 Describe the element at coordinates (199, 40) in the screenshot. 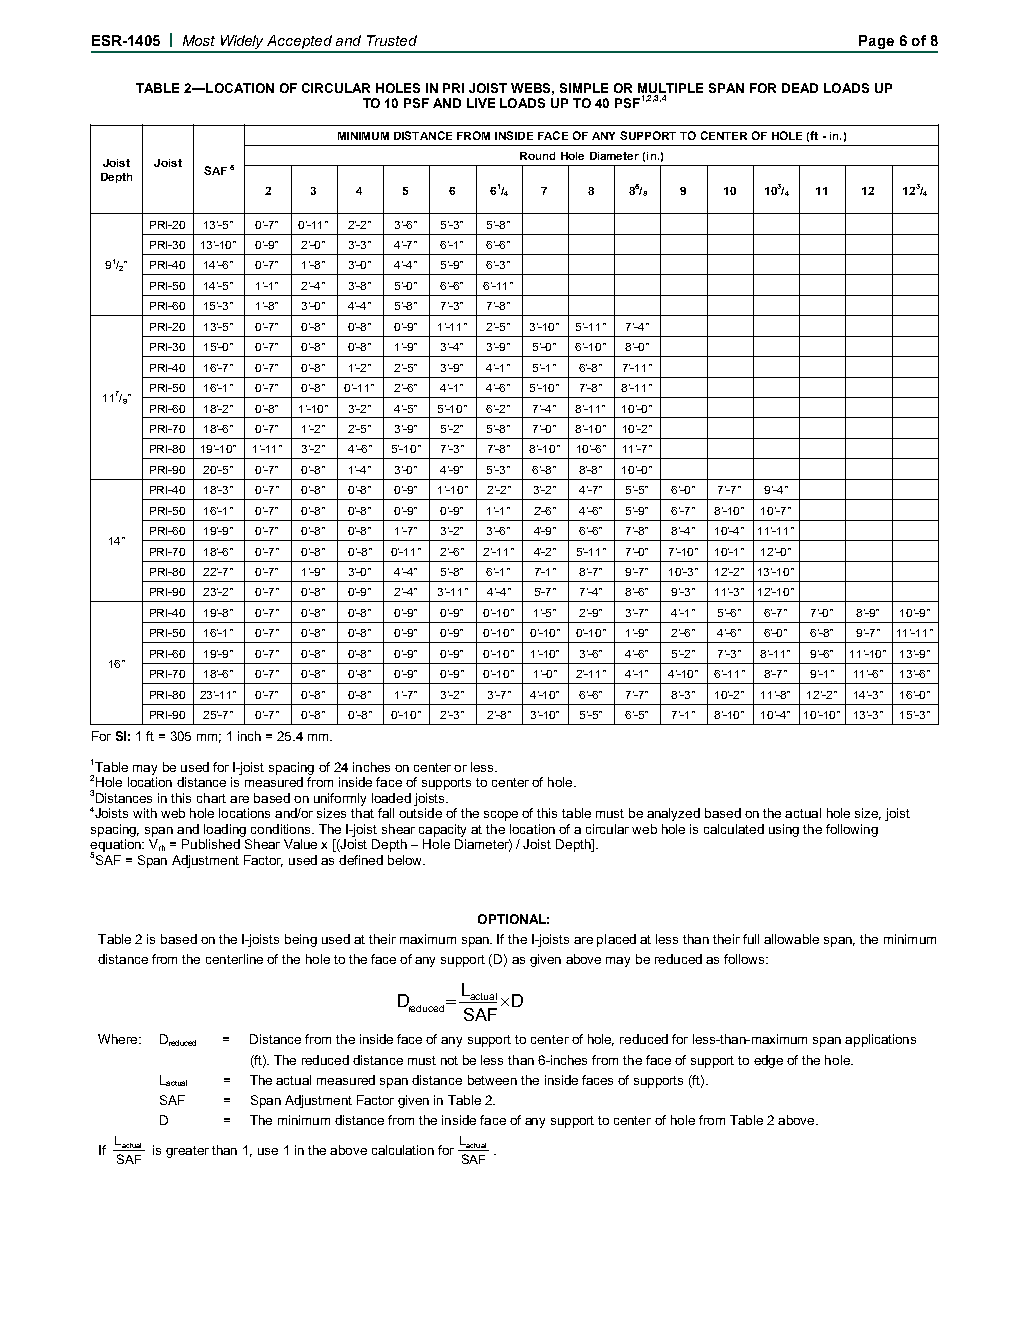

I see `Most` at that location.
